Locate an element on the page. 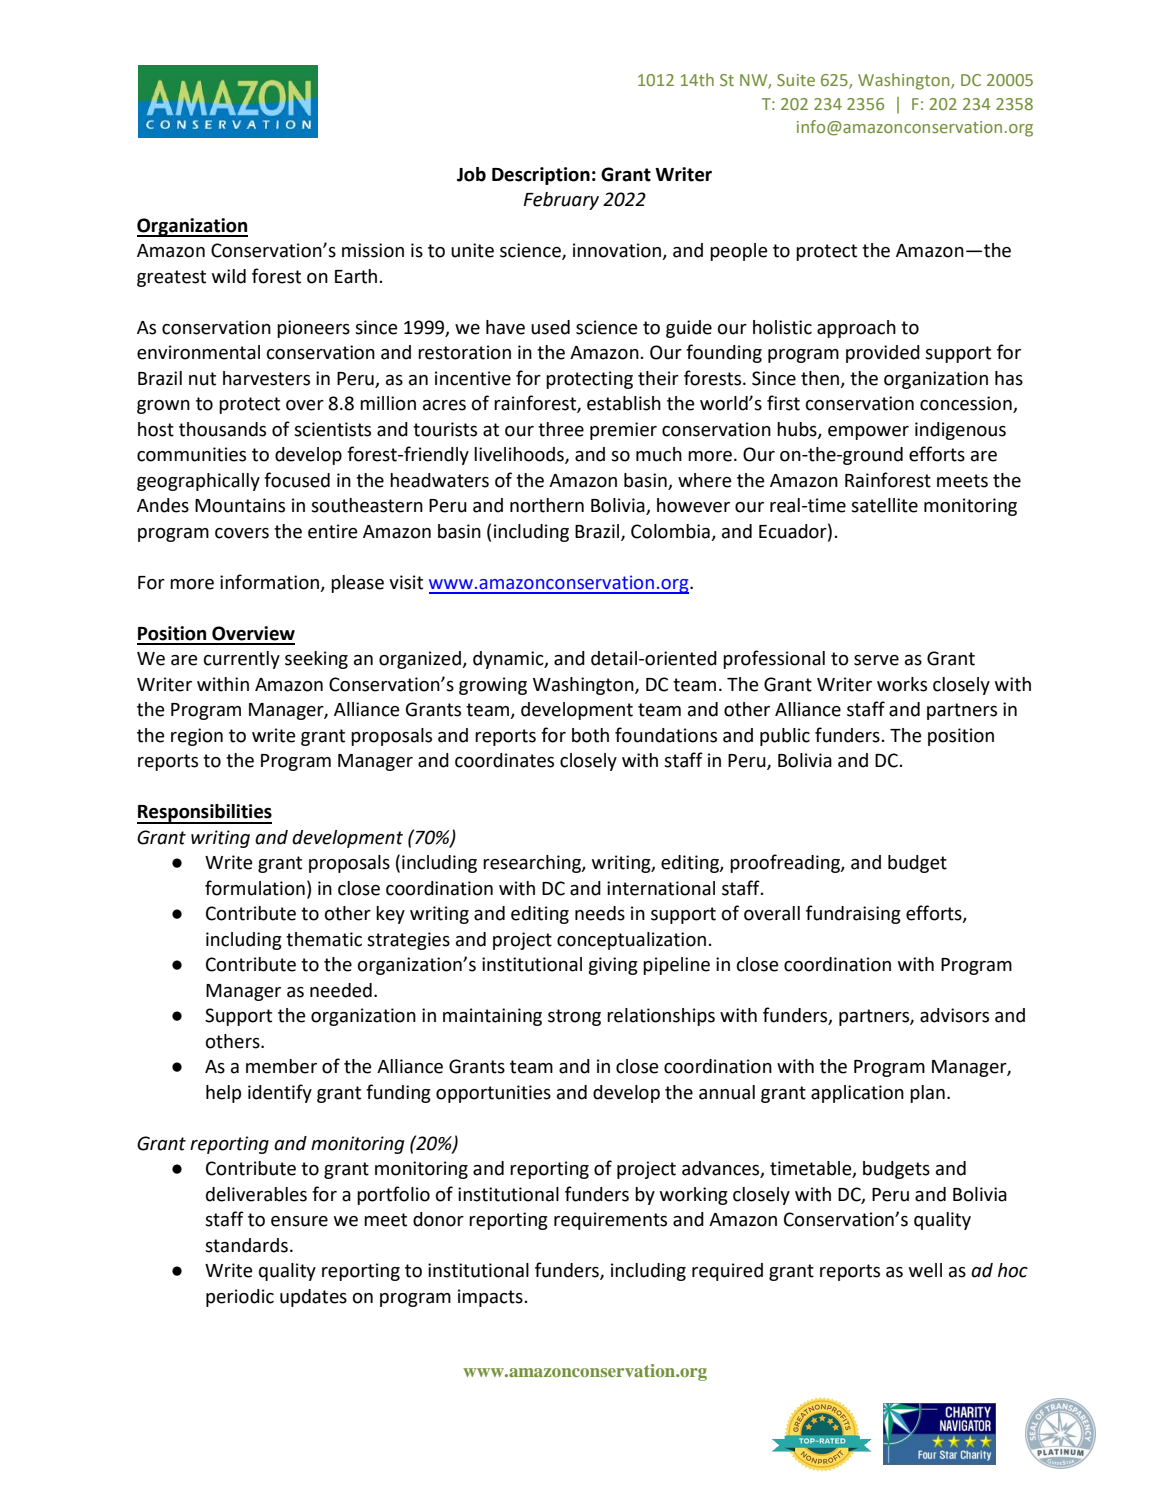 The width and height of the image is (1162, 1504). needs is located at coordinates (600, 913).
